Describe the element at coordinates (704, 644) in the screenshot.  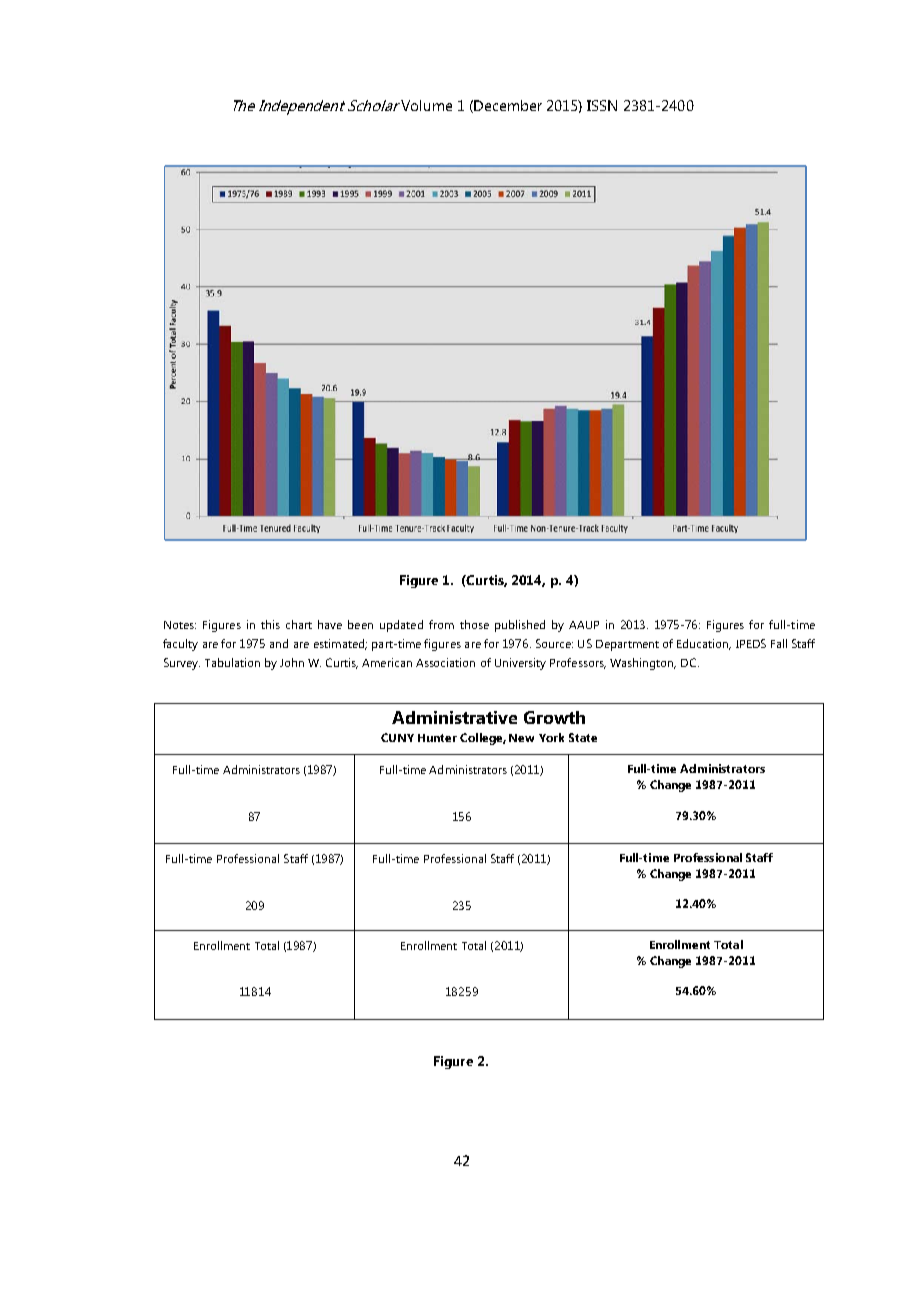
I see `Education` at that location.
